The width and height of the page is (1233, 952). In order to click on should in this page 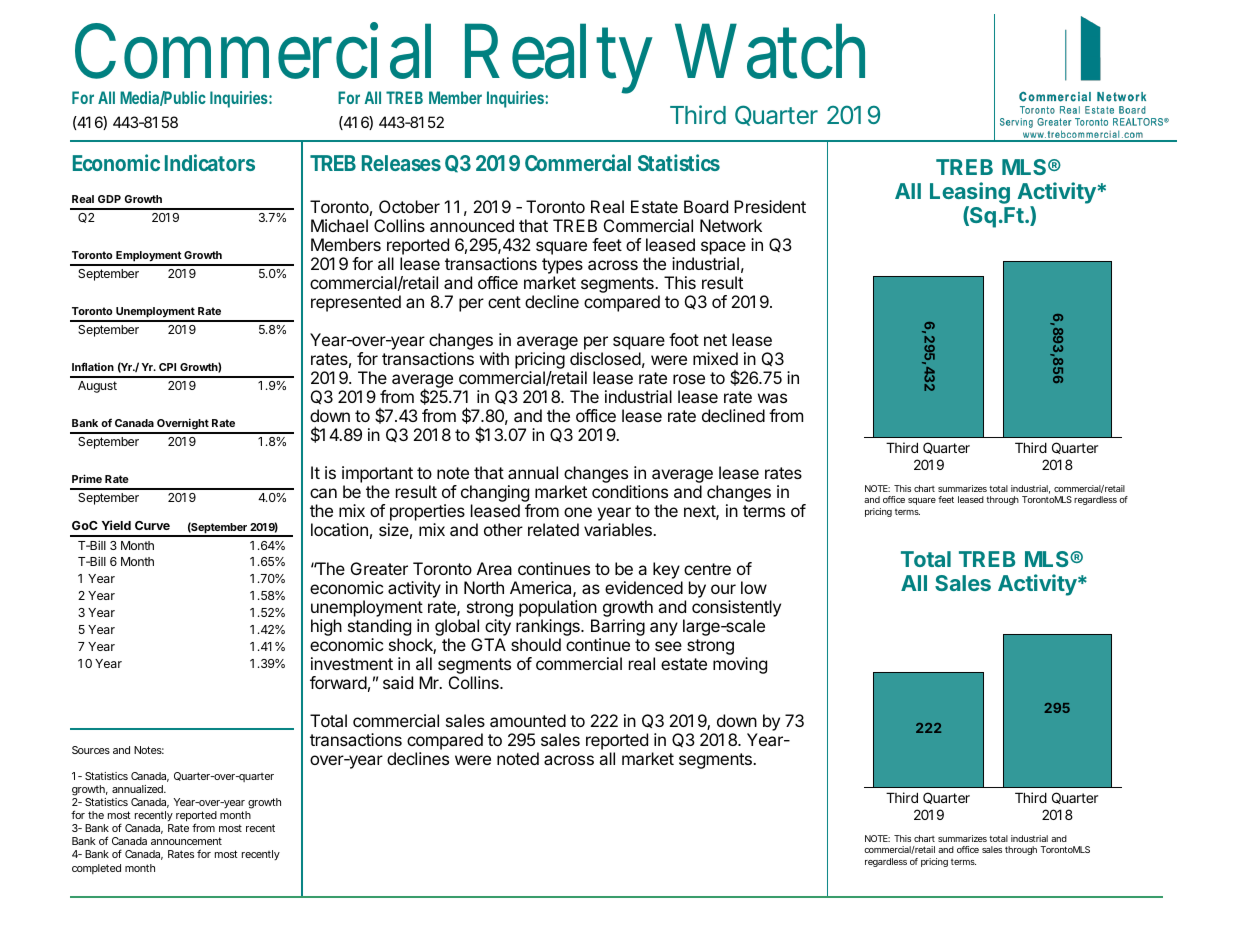, I will do `click(536, 644)`.
